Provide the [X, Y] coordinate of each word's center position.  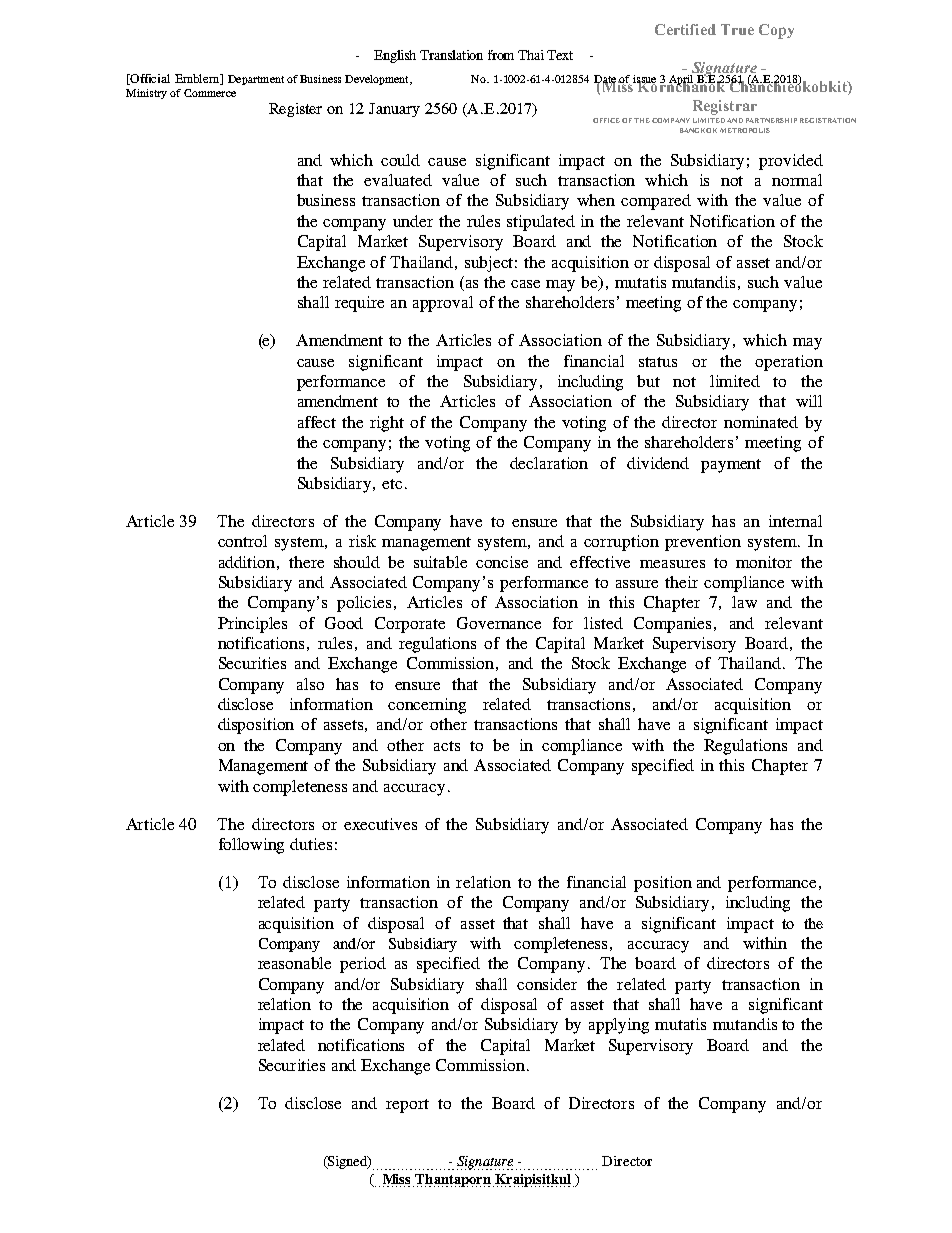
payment [731, 466]
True [737, 29]
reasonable [294, 963]
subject [491, 264]
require [359, 304]
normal [797, 180]
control [242, 541]
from [501, 55]
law [744, 602]
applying [619, 1026]
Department [256, 80]
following [251, 846]
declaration [549, 463]
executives [380, 824]
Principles [252, 625]
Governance [499, 623]
